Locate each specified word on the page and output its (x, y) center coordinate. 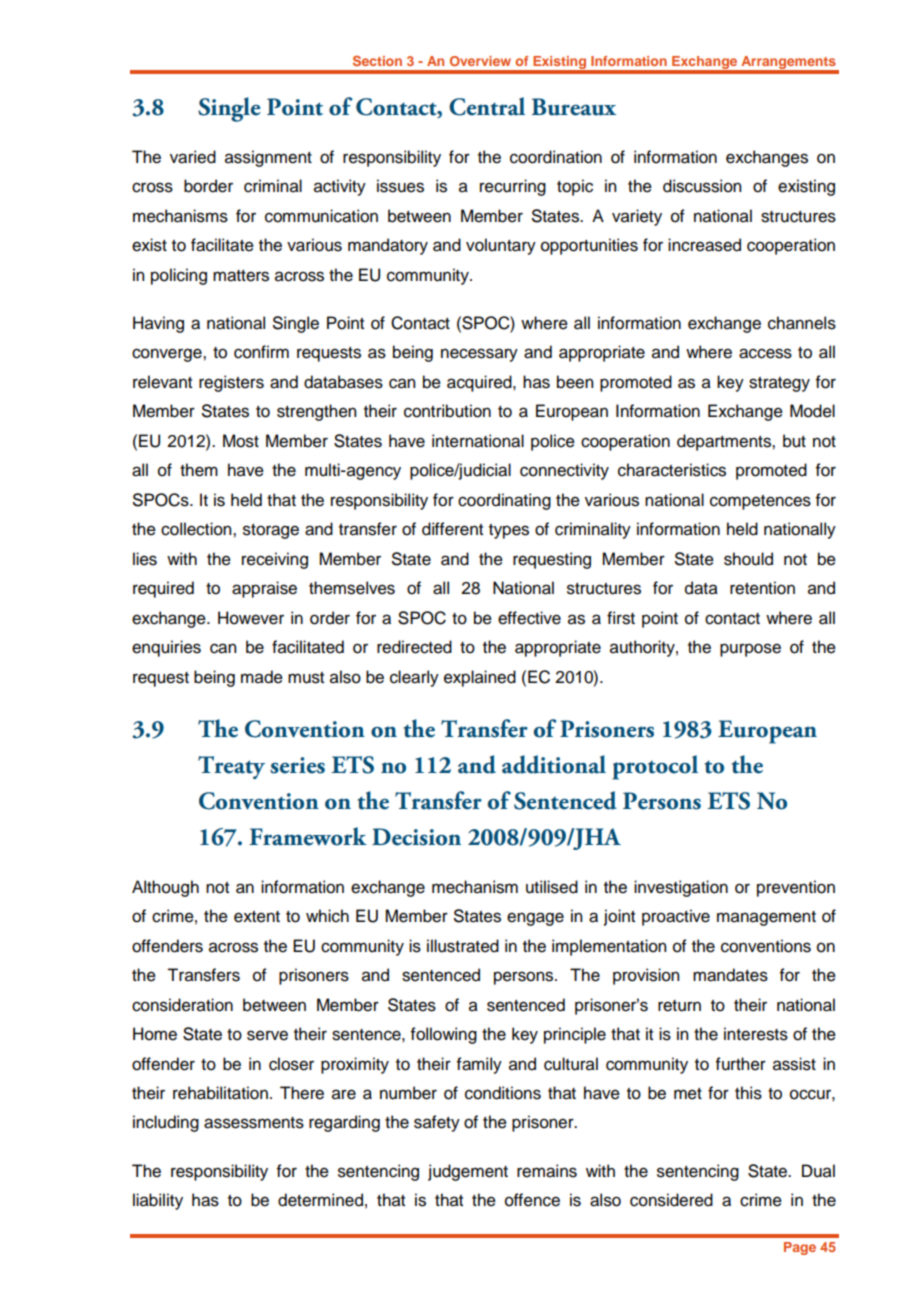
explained (480, 678)
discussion (702, 186)
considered (671, 1200)
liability (158, 1201)
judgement (468, 1172)
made (262, 677)
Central (487, 106)
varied (193, 157)
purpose (750, 650)
